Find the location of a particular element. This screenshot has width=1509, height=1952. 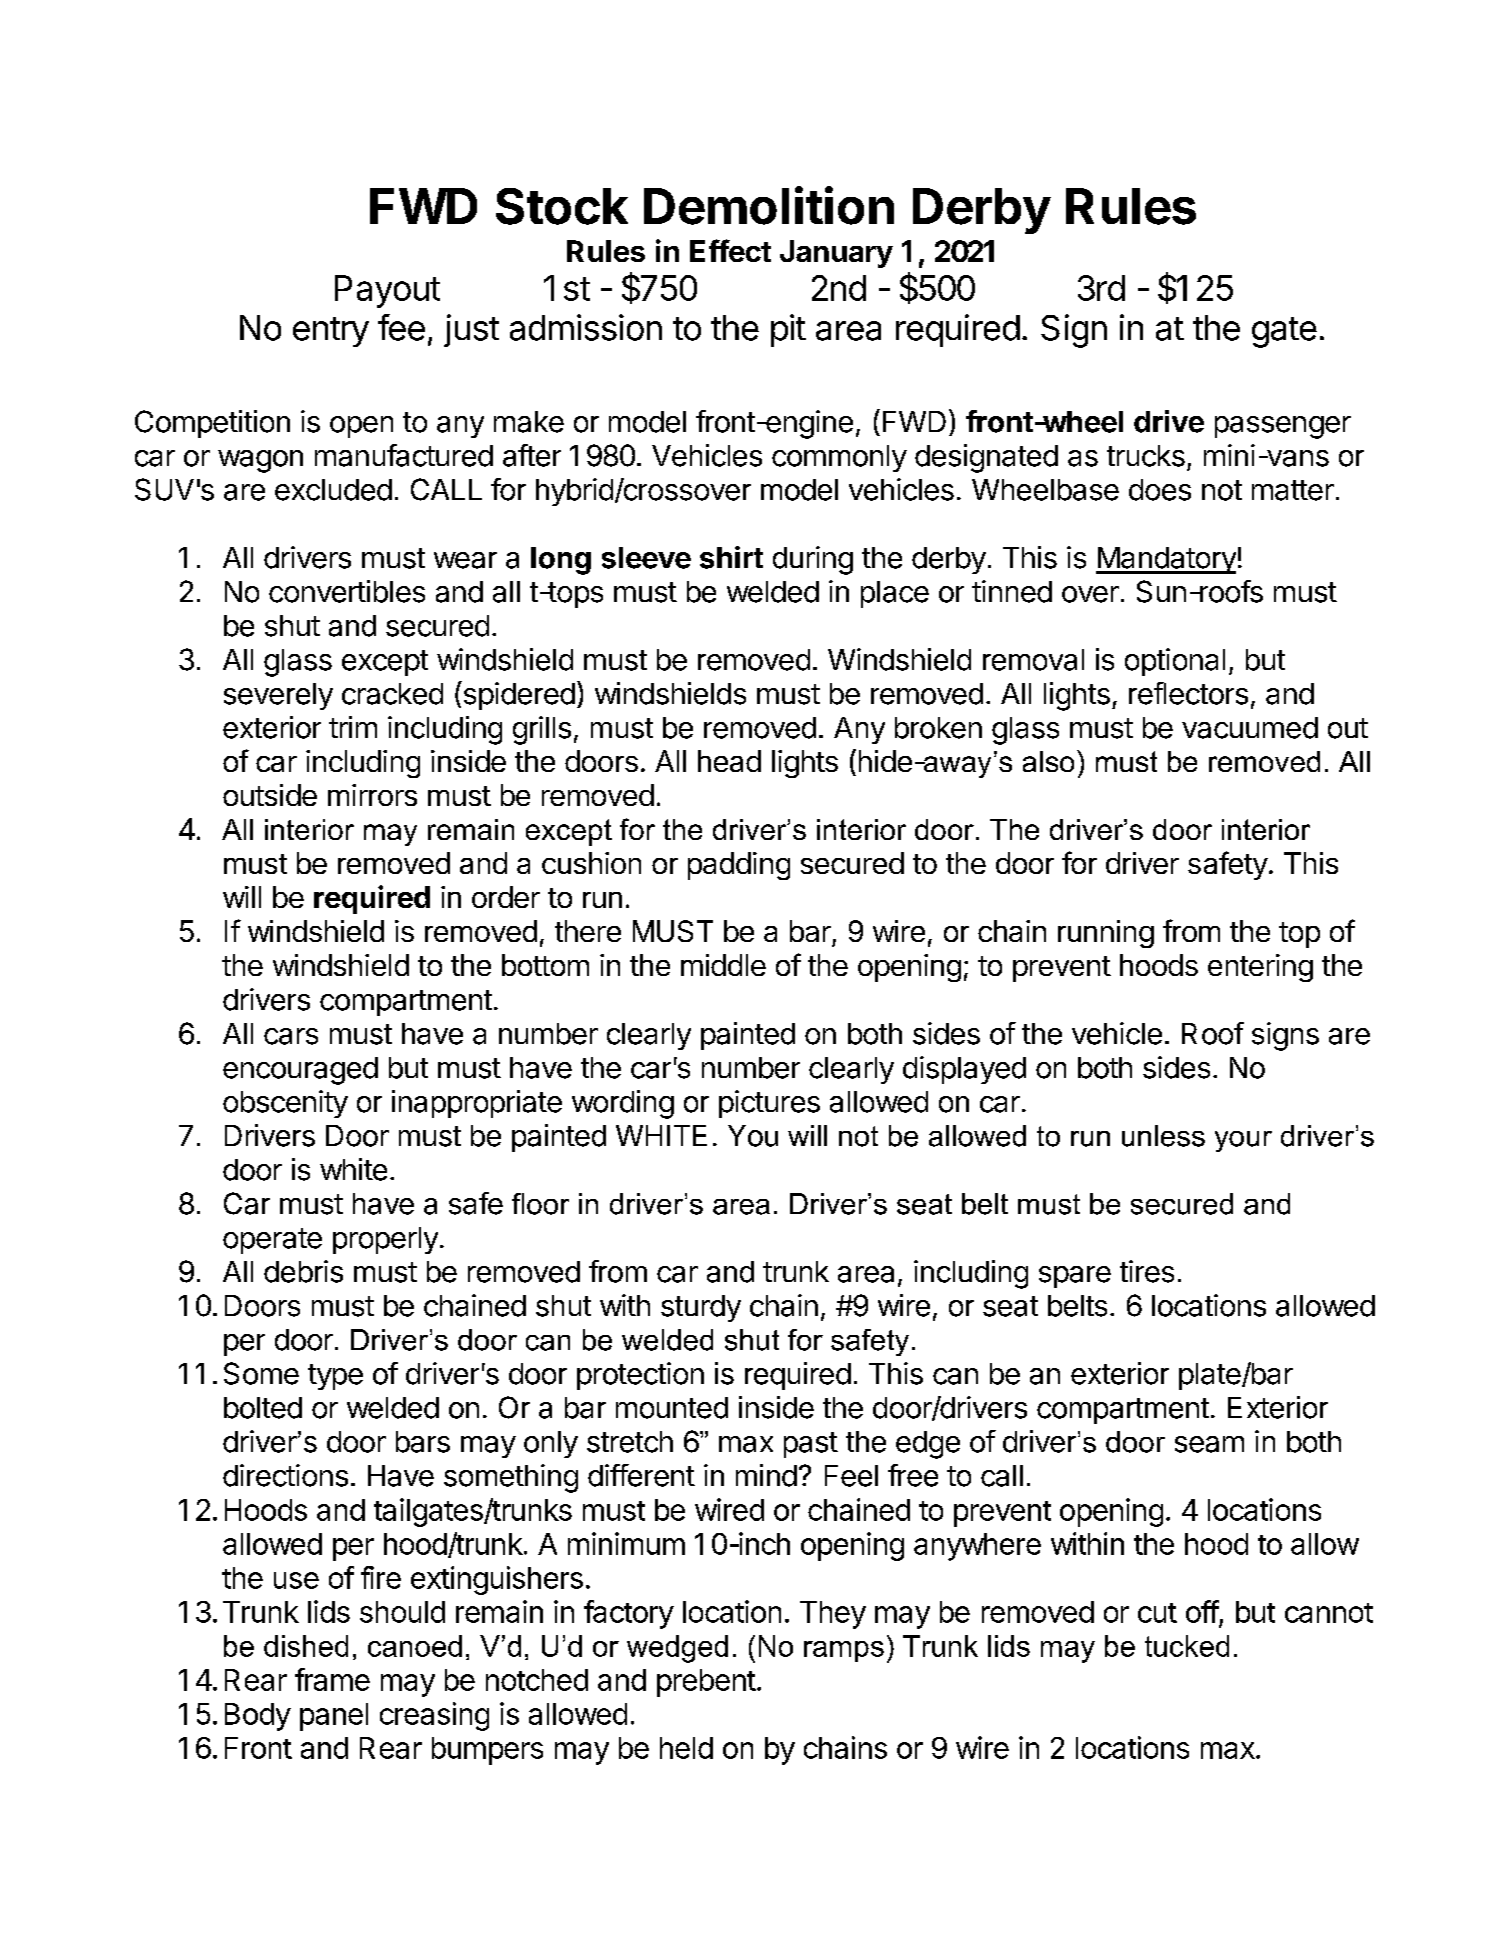

excluded is located at coordinates (333, 490).
